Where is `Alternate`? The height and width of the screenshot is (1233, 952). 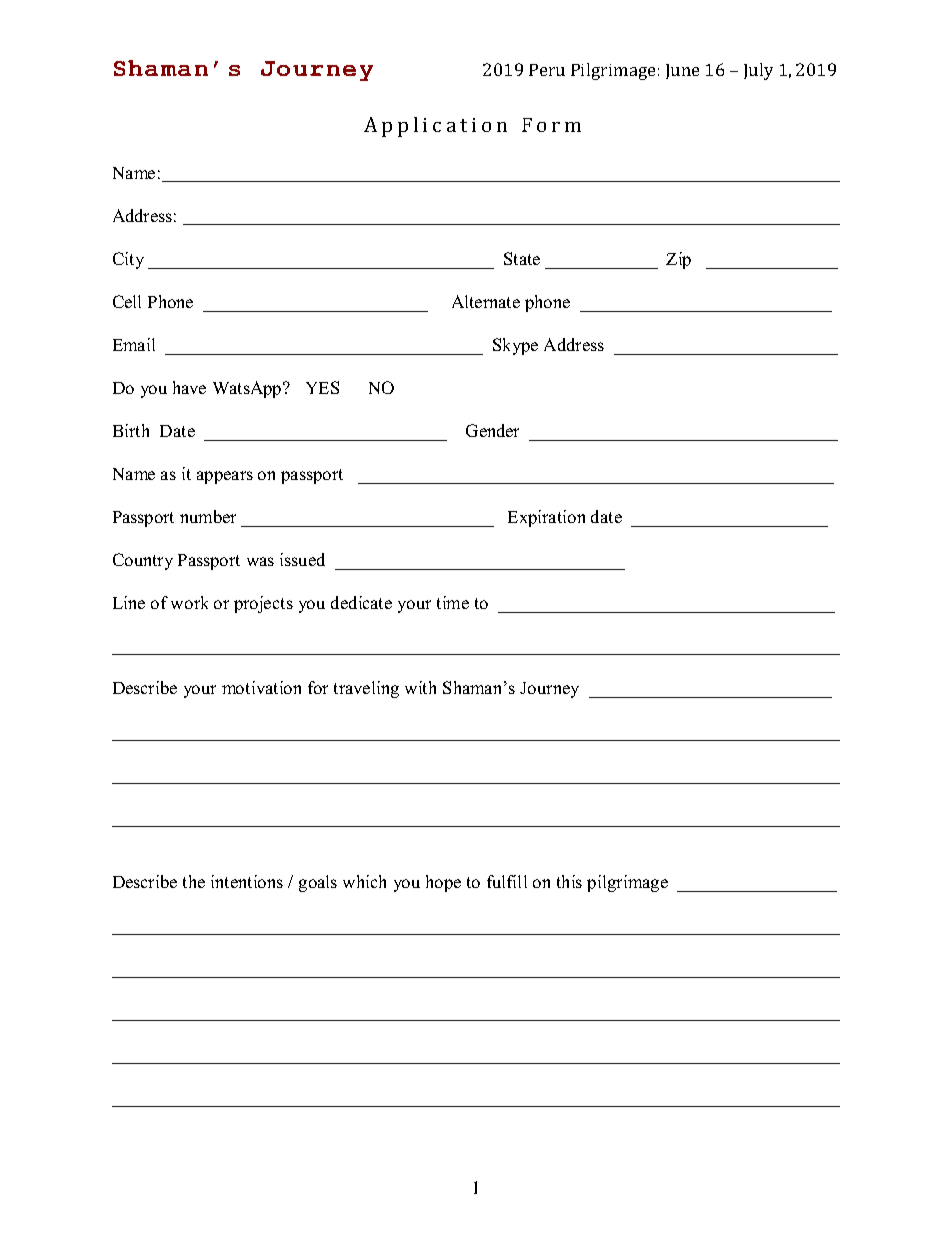 Alternate is located at coordinates (486, 301).
